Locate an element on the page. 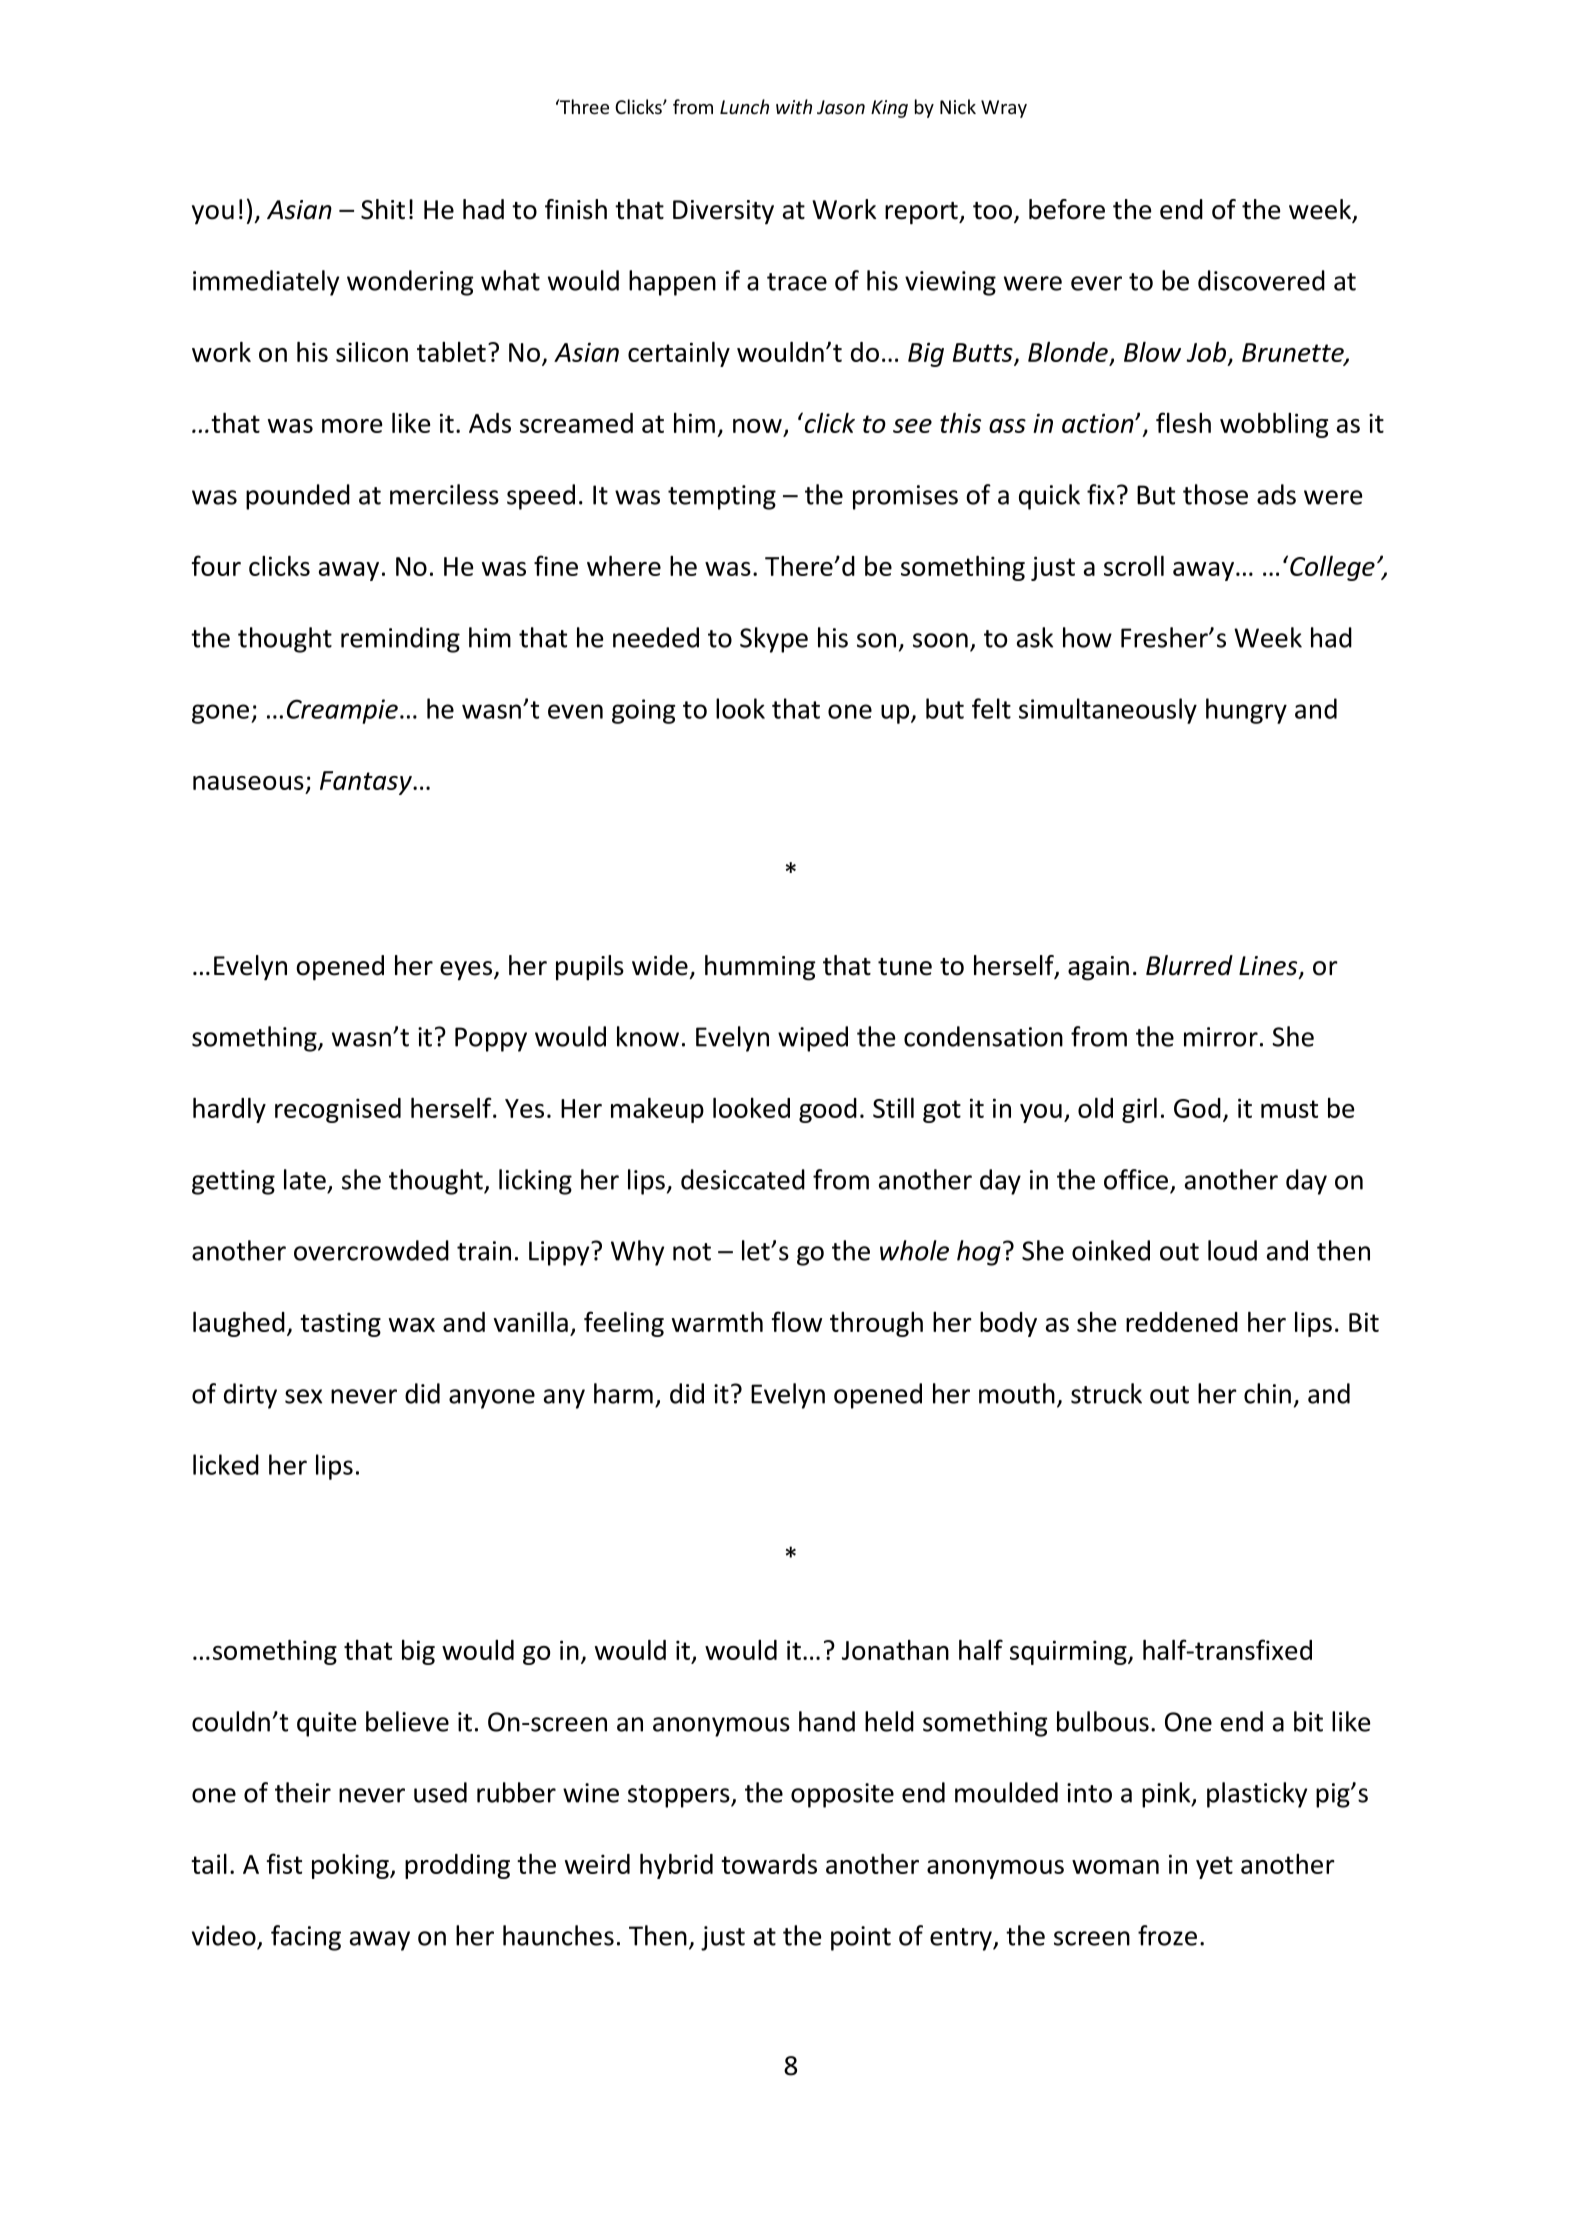 The image size is (1582, 2237). yet is located at coordinates (1214, 1867).
